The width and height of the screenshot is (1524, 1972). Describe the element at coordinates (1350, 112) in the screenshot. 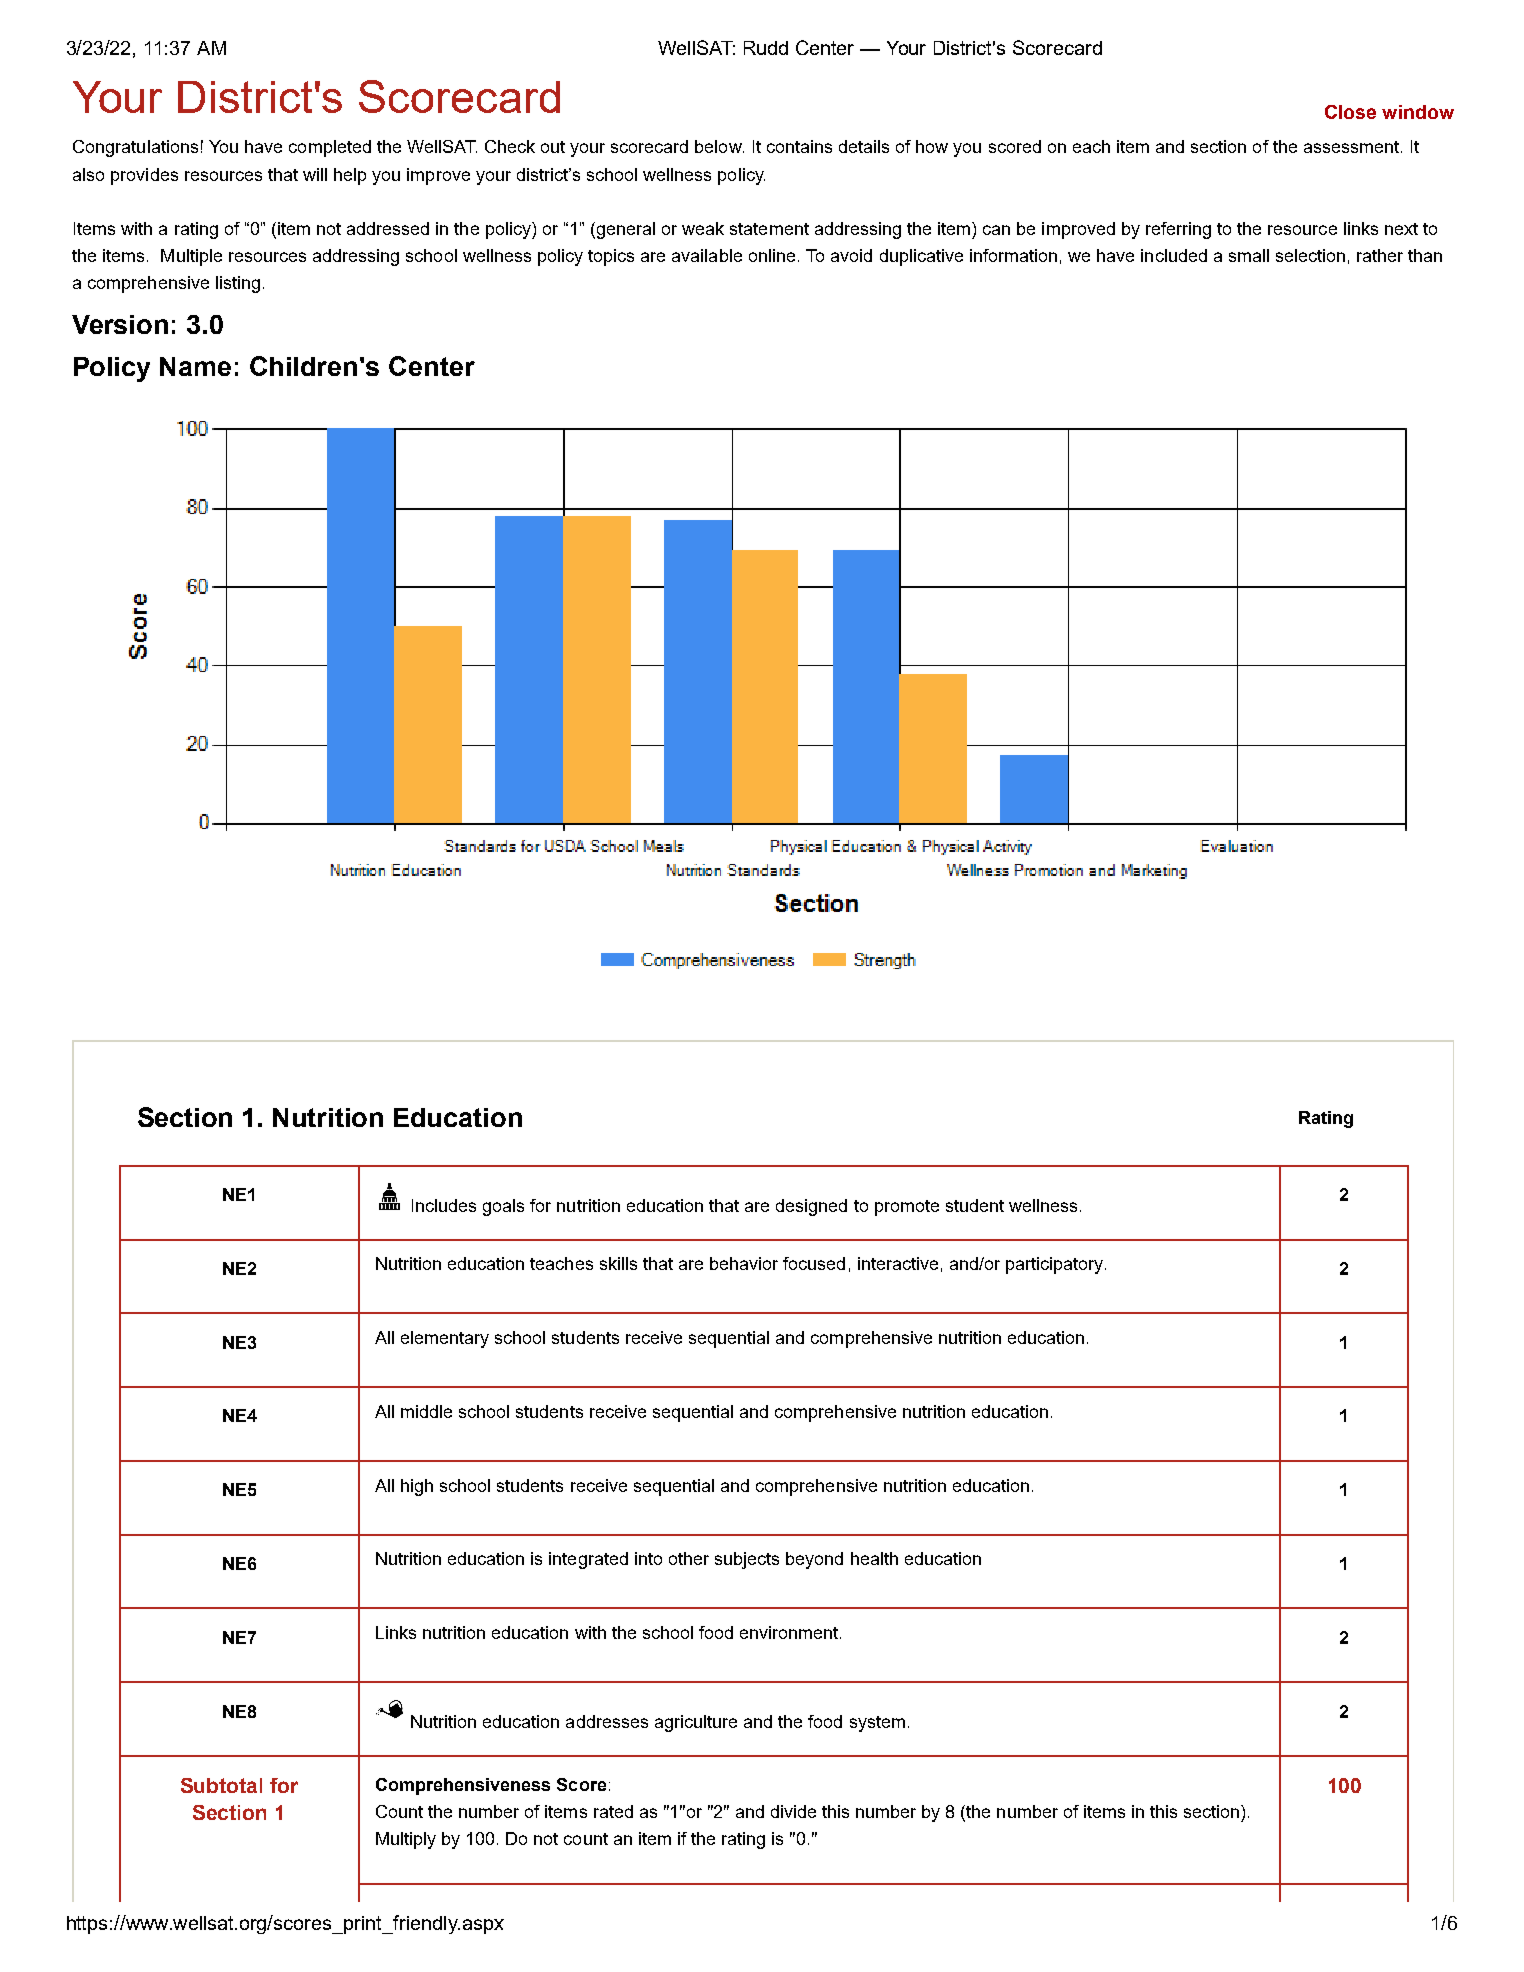

I see `Close` at that location.
